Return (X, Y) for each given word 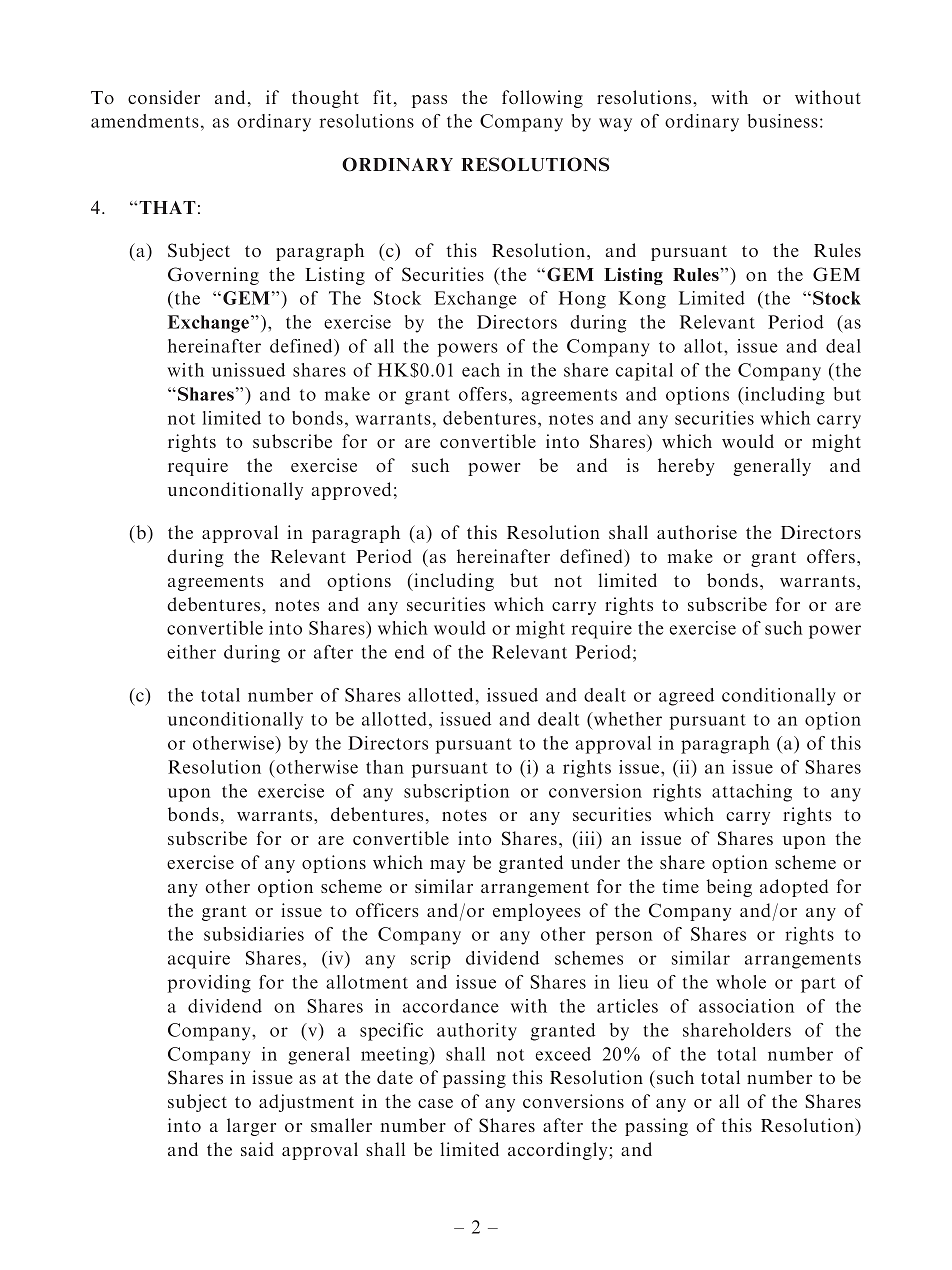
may (447, 866)
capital (644, 372)
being (729, 888)
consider (164, 97)
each (481, 370)
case (435, 1103)
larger (251, 1127)
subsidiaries (254, 934)
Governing (213, 276)
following (542, 99)
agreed (686, 697)
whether (626, 719)
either (191, 652)
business (783, 121)
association (746, 1006)
